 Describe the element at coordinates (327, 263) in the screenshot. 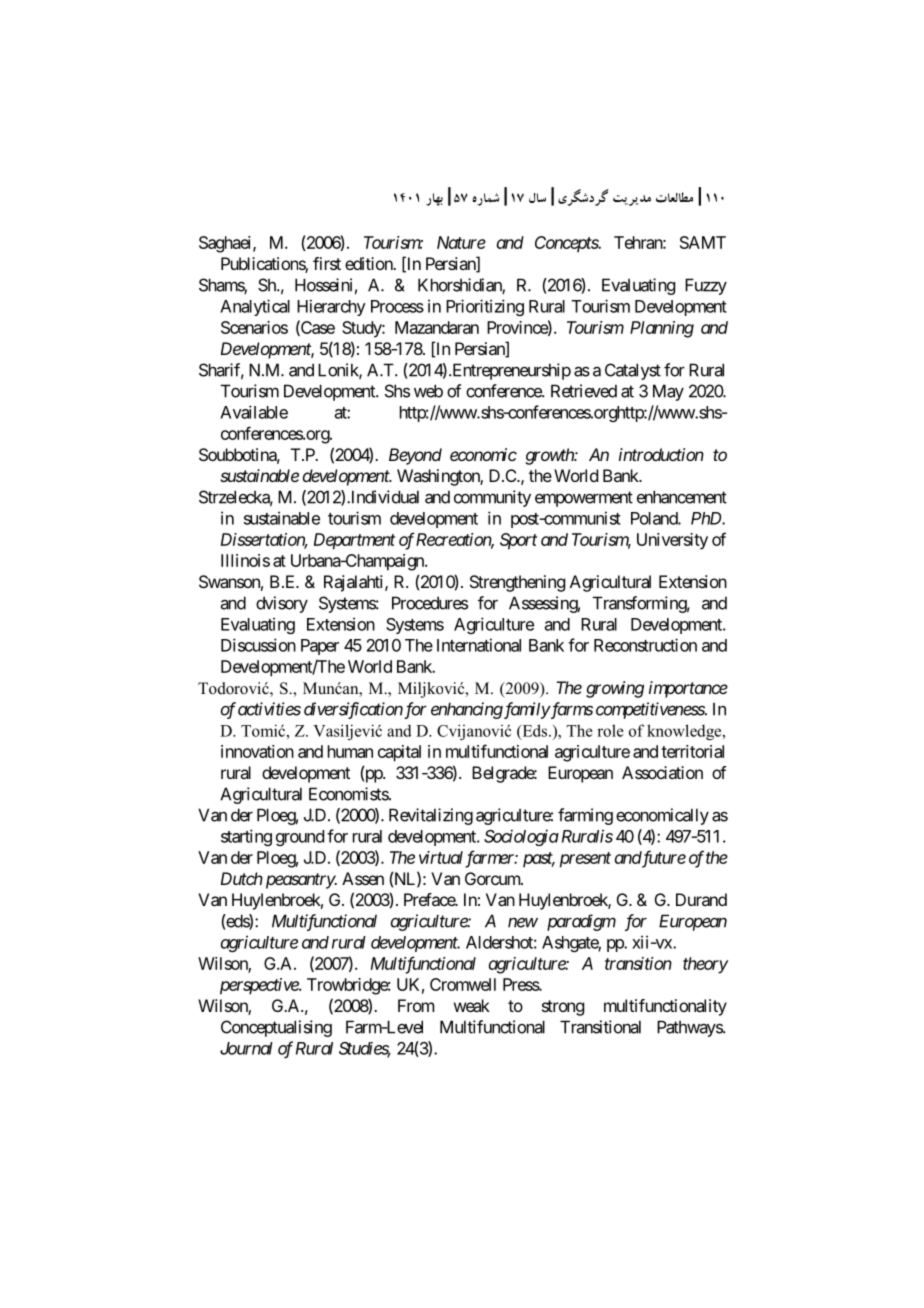

I see `first` at that location.
